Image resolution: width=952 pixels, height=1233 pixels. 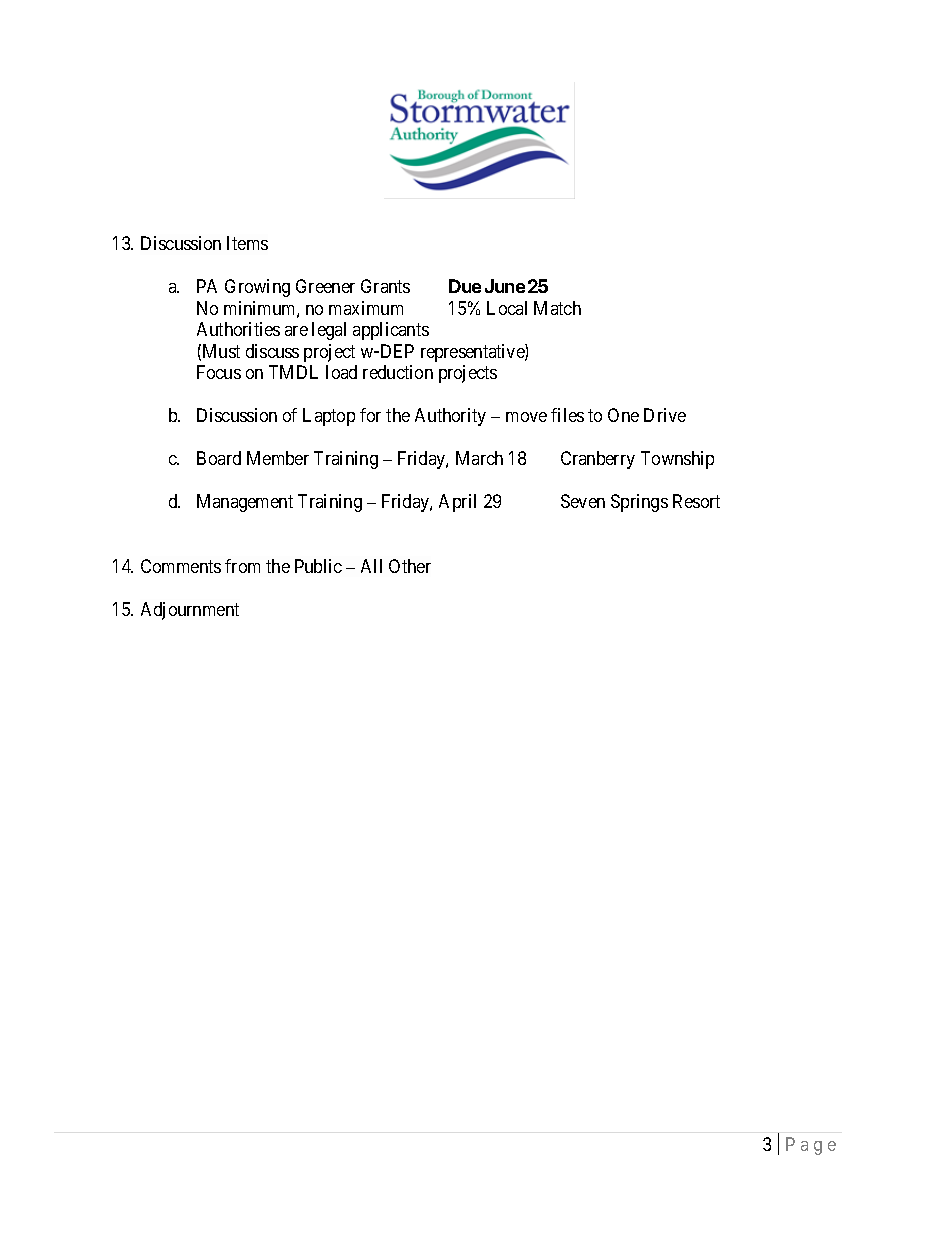 I want to click on One, so click(x=623, y=415).
